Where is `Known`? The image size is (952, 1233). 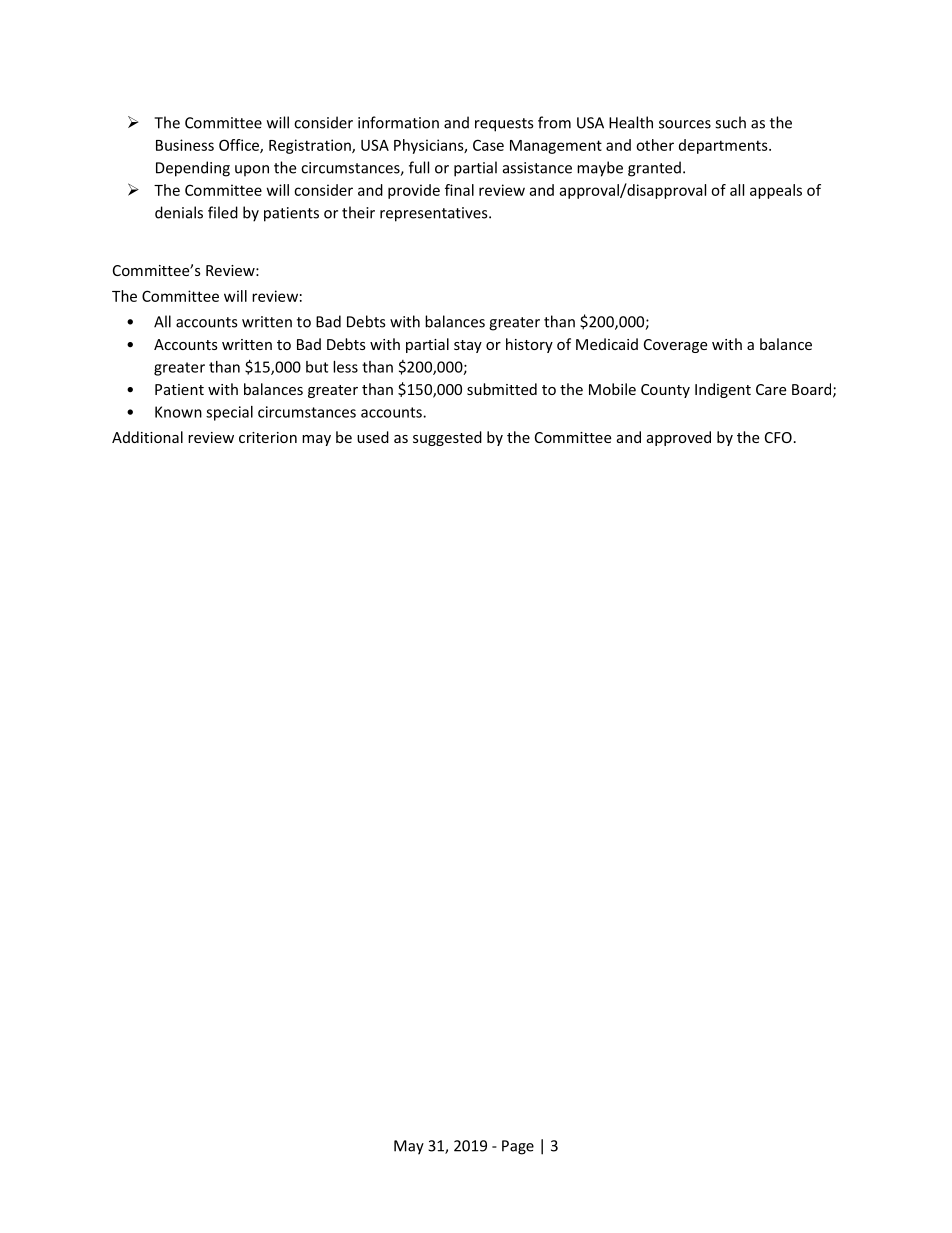
Known is located at coordinates (178, 412).
